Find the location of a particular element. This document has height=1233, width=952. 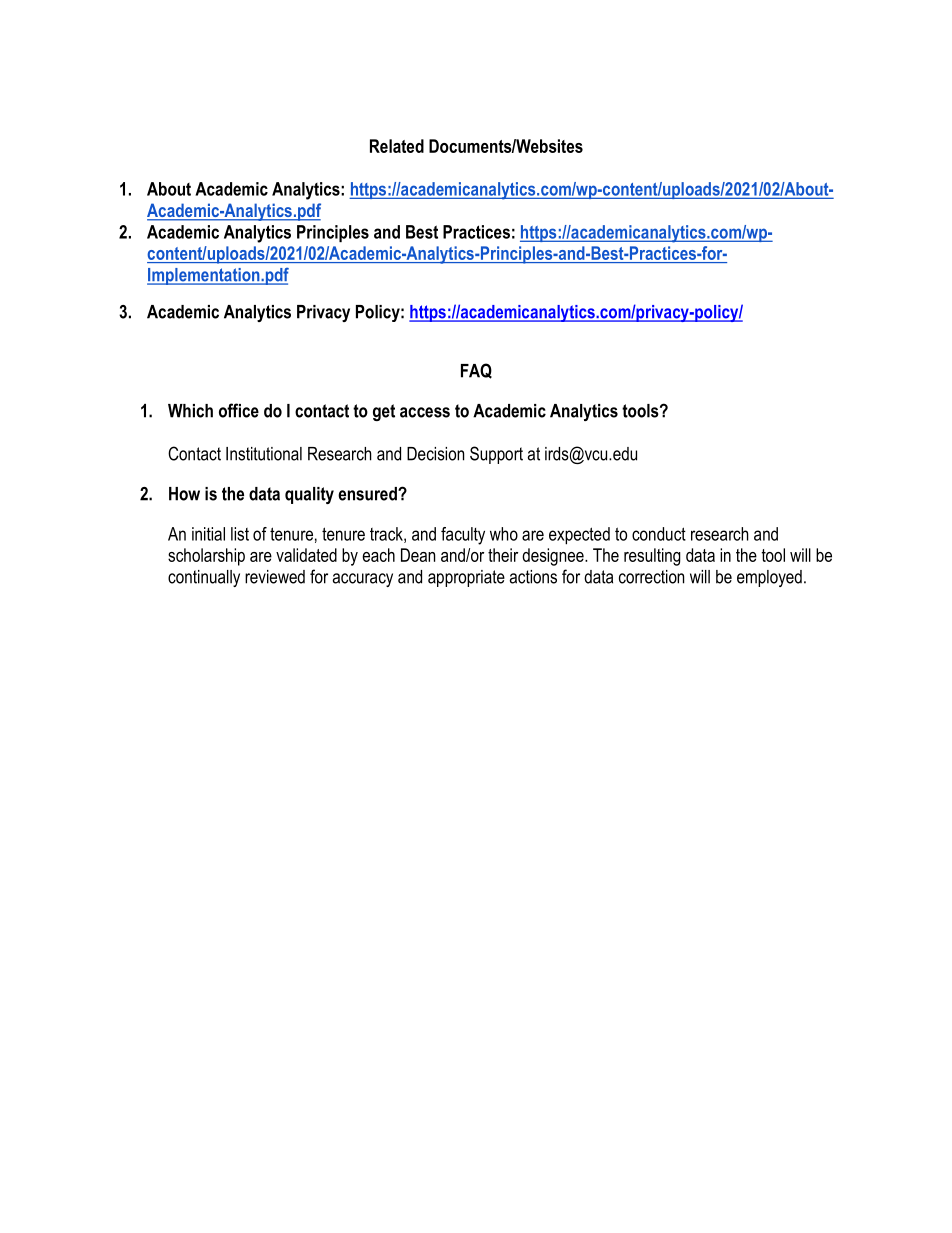

access is located at coordinates (425, 412).
